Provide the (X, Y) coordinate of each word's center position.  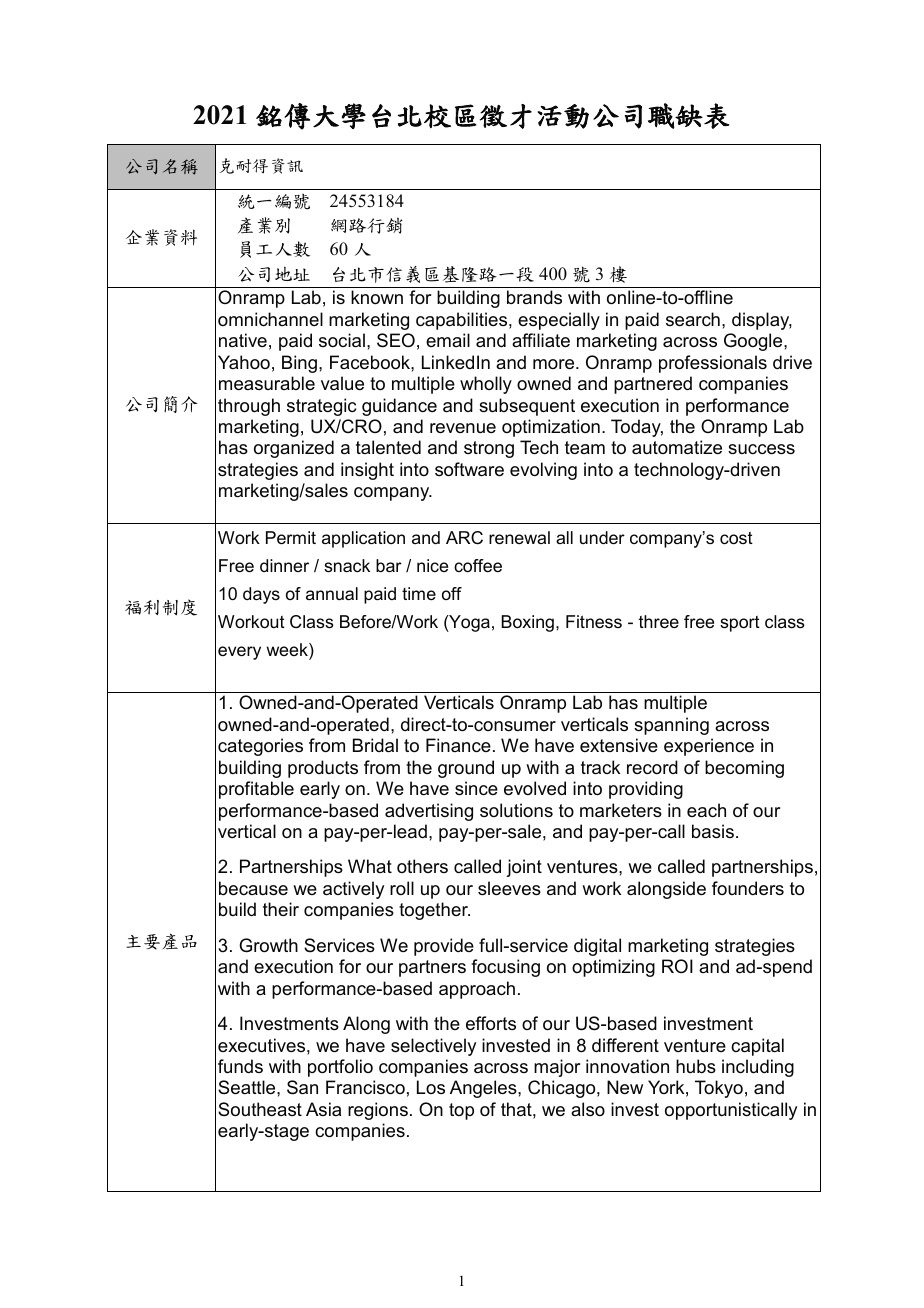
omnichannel (270, 319)
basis (713, 831)
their (281, 909)
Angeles (484, 1089)
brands (534, 297)
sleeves (509, 888)
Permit (291, 537)
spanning (671, 726)
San (302, 1087)
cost (736, 538)
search (693, 319)
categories (260, 747)
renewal (519, 537)
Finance (458, 745)
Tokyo (719, 1089)
